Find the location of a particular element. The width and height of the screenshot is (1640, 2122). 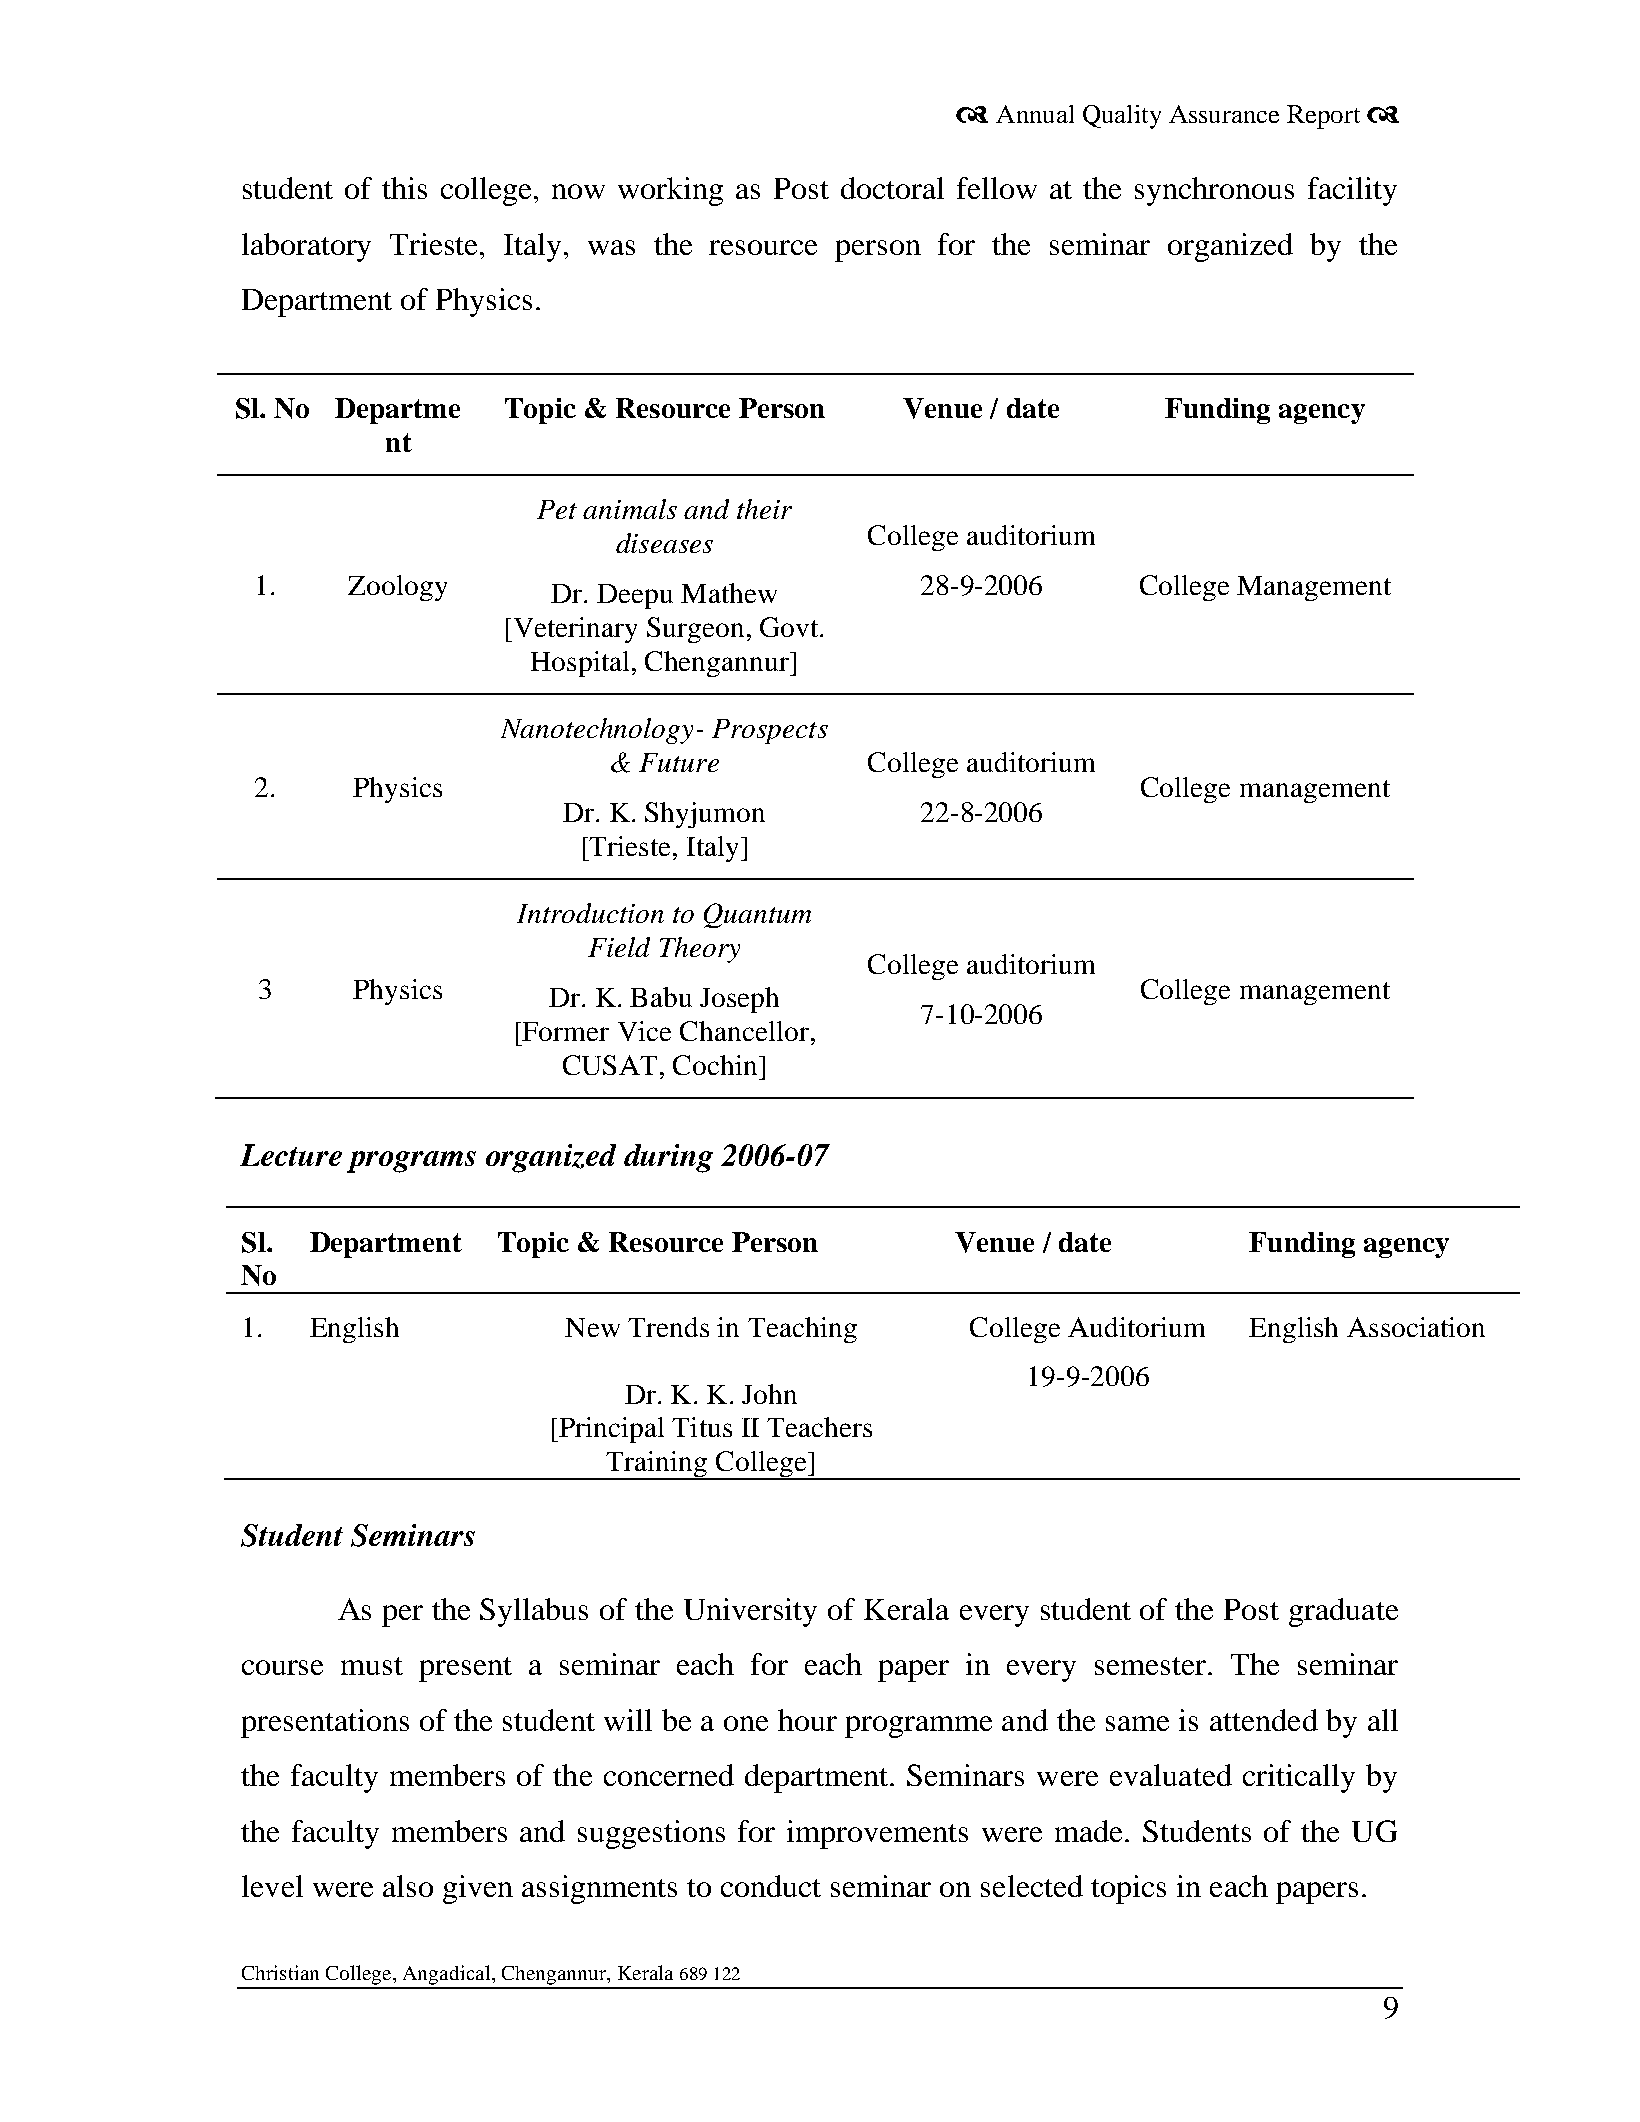

doctoral is located at coordinates (892, 188).
